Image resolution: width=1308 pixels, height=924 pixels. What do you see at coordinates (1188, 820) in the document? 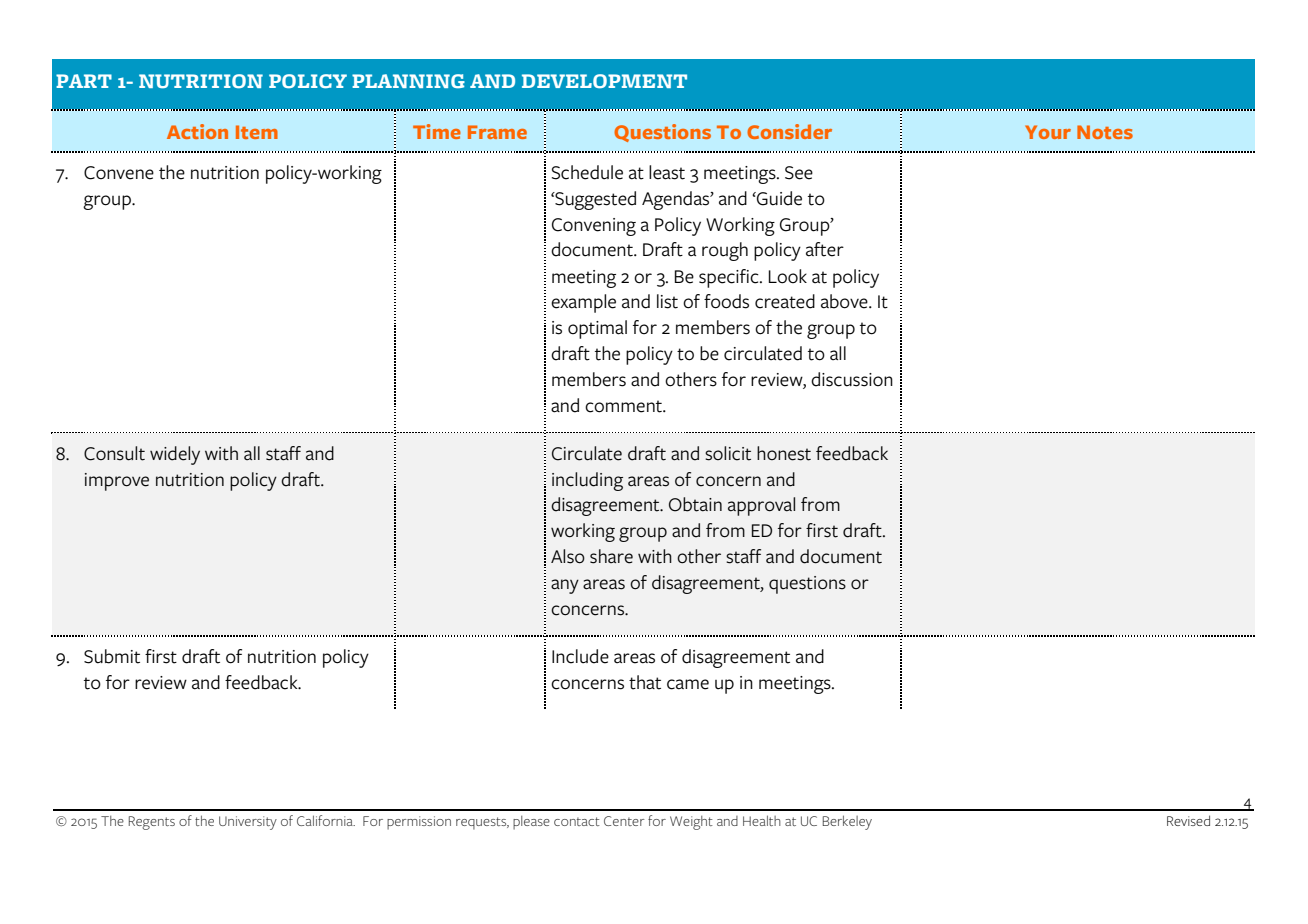
I see `Revised` at bounding box center [1188, 820].
